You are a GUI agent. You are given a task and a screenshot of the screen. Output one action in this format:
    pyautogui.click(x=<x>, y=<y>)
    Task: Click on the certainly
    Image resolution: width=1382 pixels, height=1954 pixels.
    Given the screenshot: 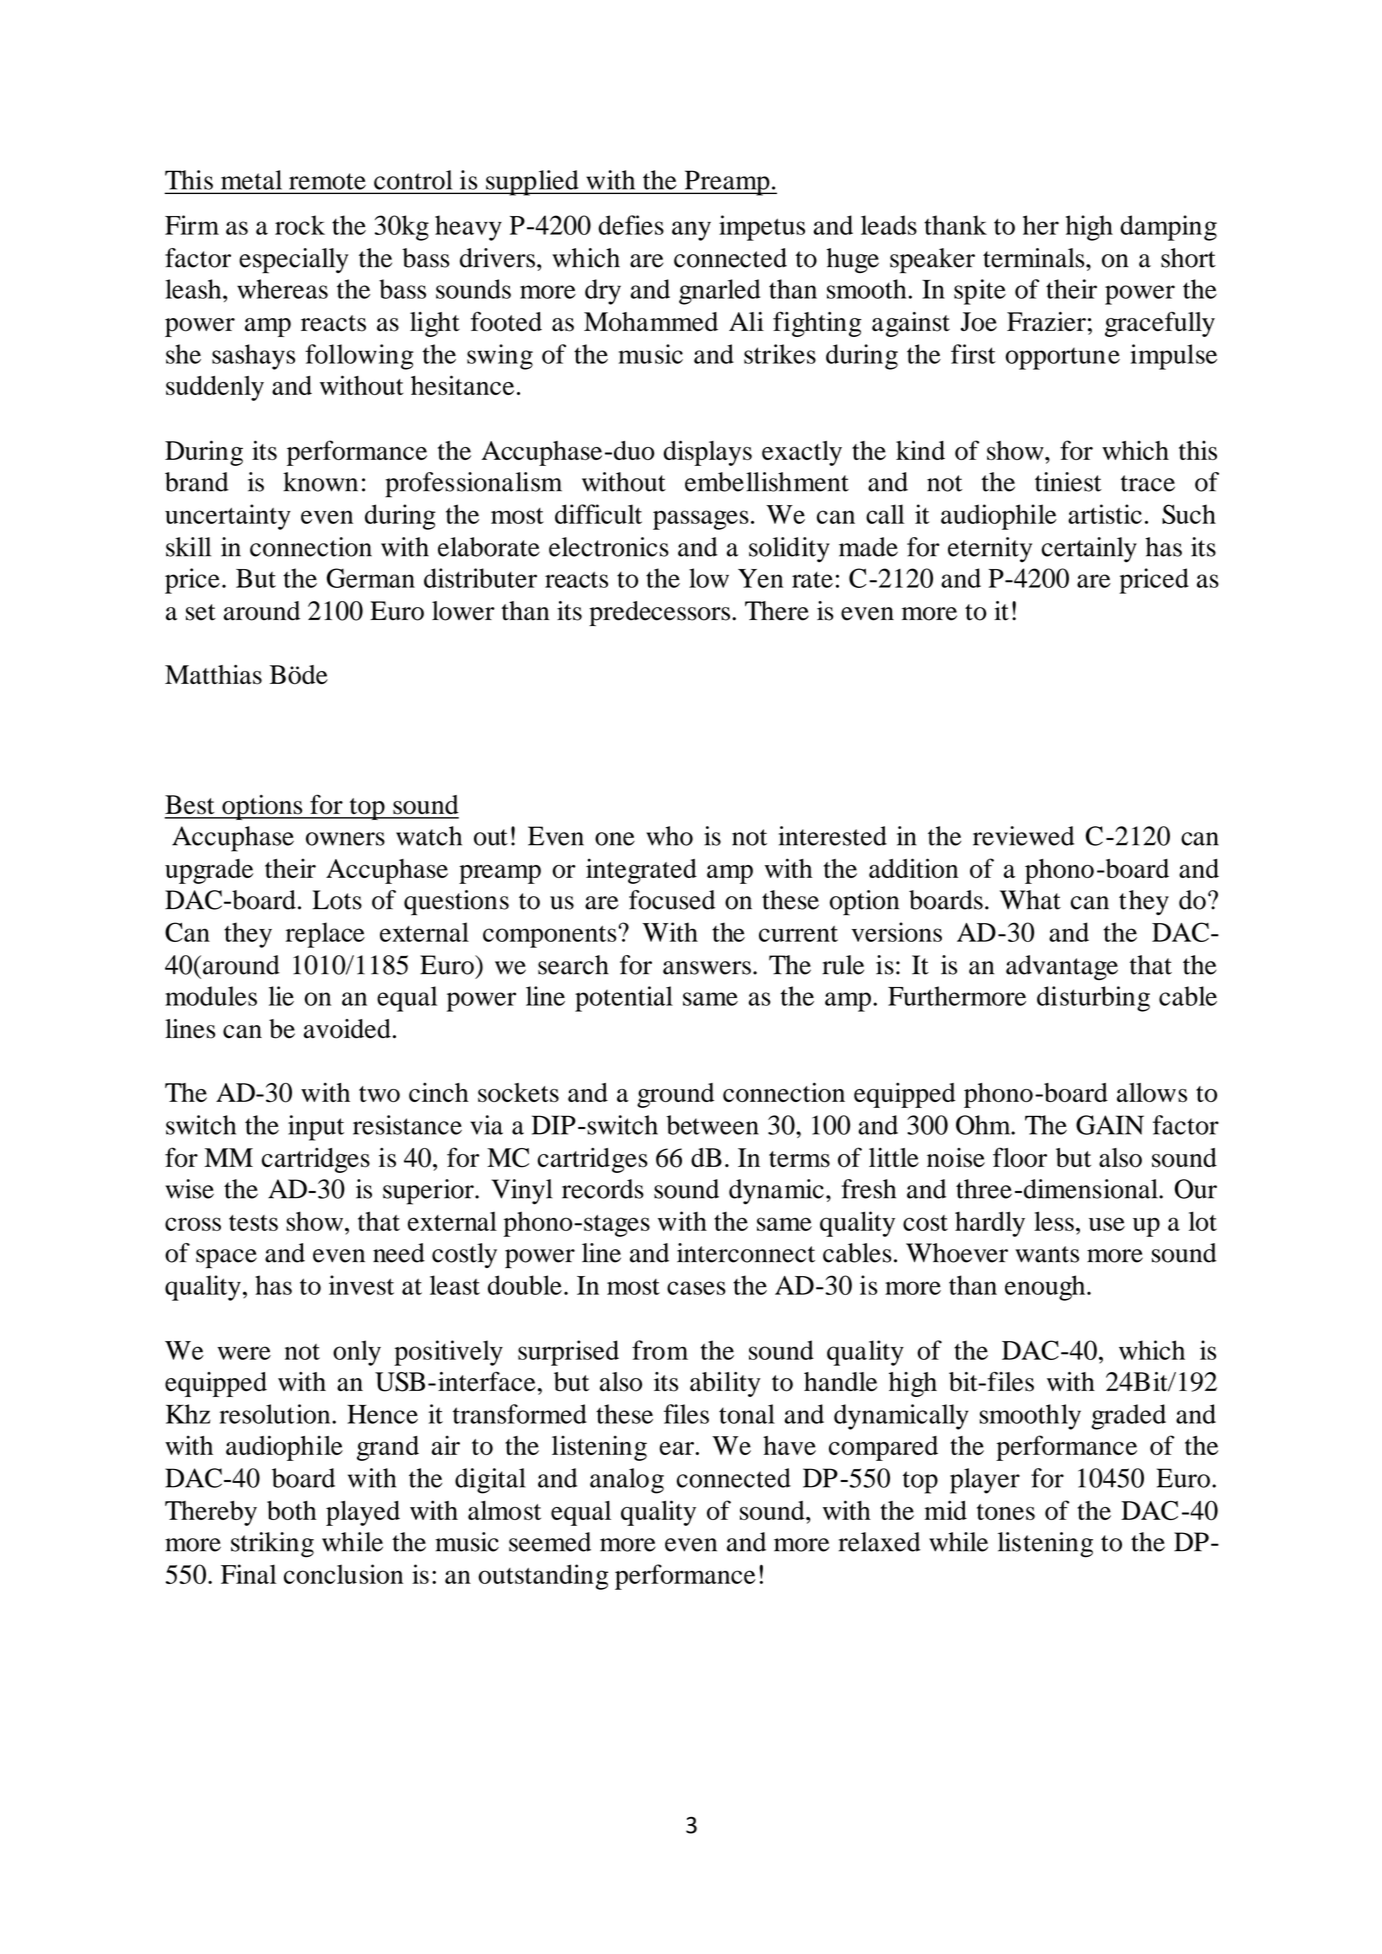 What is the action you would take?
    pyautogui.click(x=1089, y=550)
